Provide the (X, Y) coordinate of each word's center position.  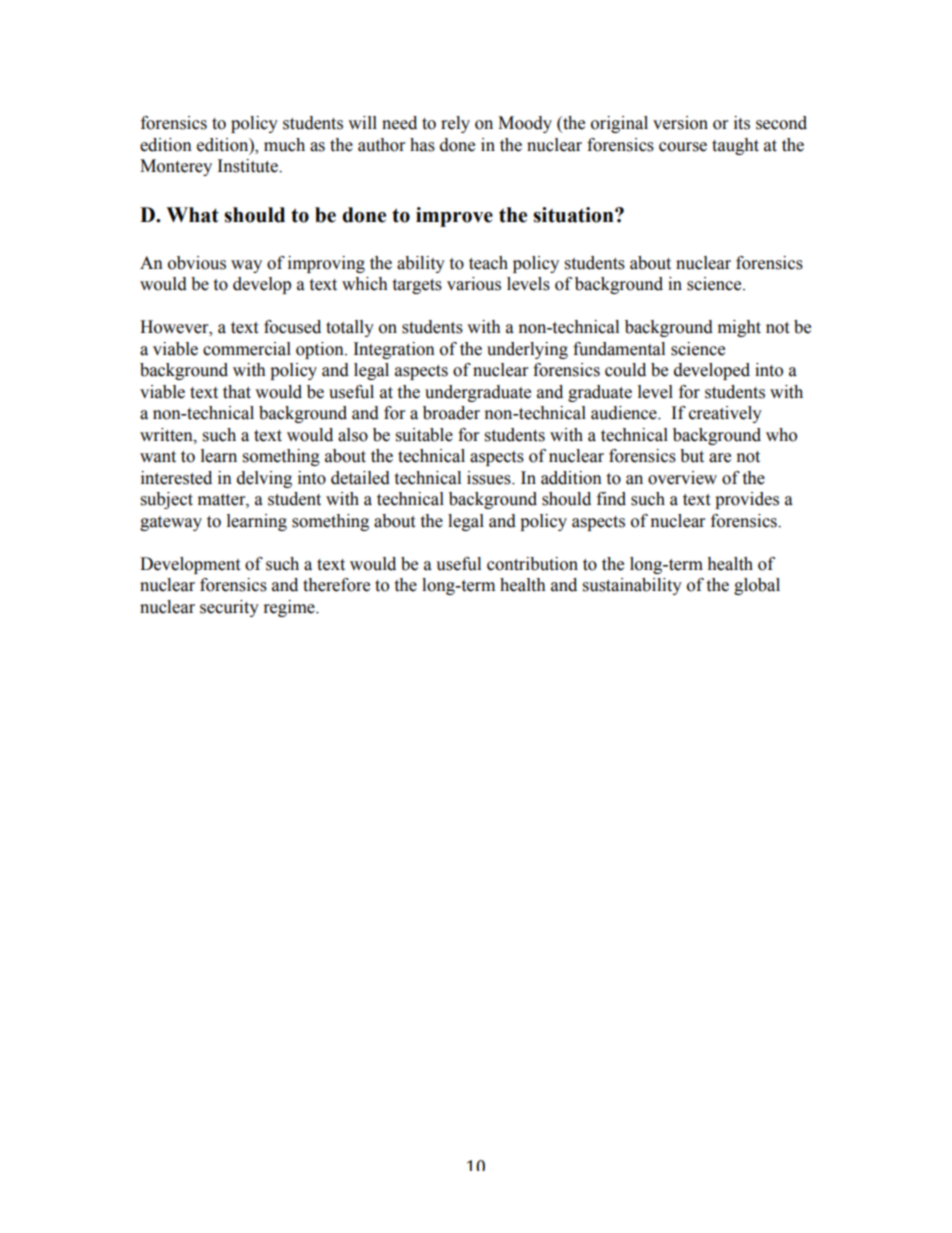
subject (167, 500)
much (284, 145)
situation (574, 215)
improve (454, 217)
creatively (725, 414)
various (474, 284)
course (683, 147)
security (229, 608)
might (739, 328)
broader (451, 413)
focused (292, 327)
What (192, 215)
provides (747, 500)
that (237, 392)
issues (490, 478)
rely (455, 124)
